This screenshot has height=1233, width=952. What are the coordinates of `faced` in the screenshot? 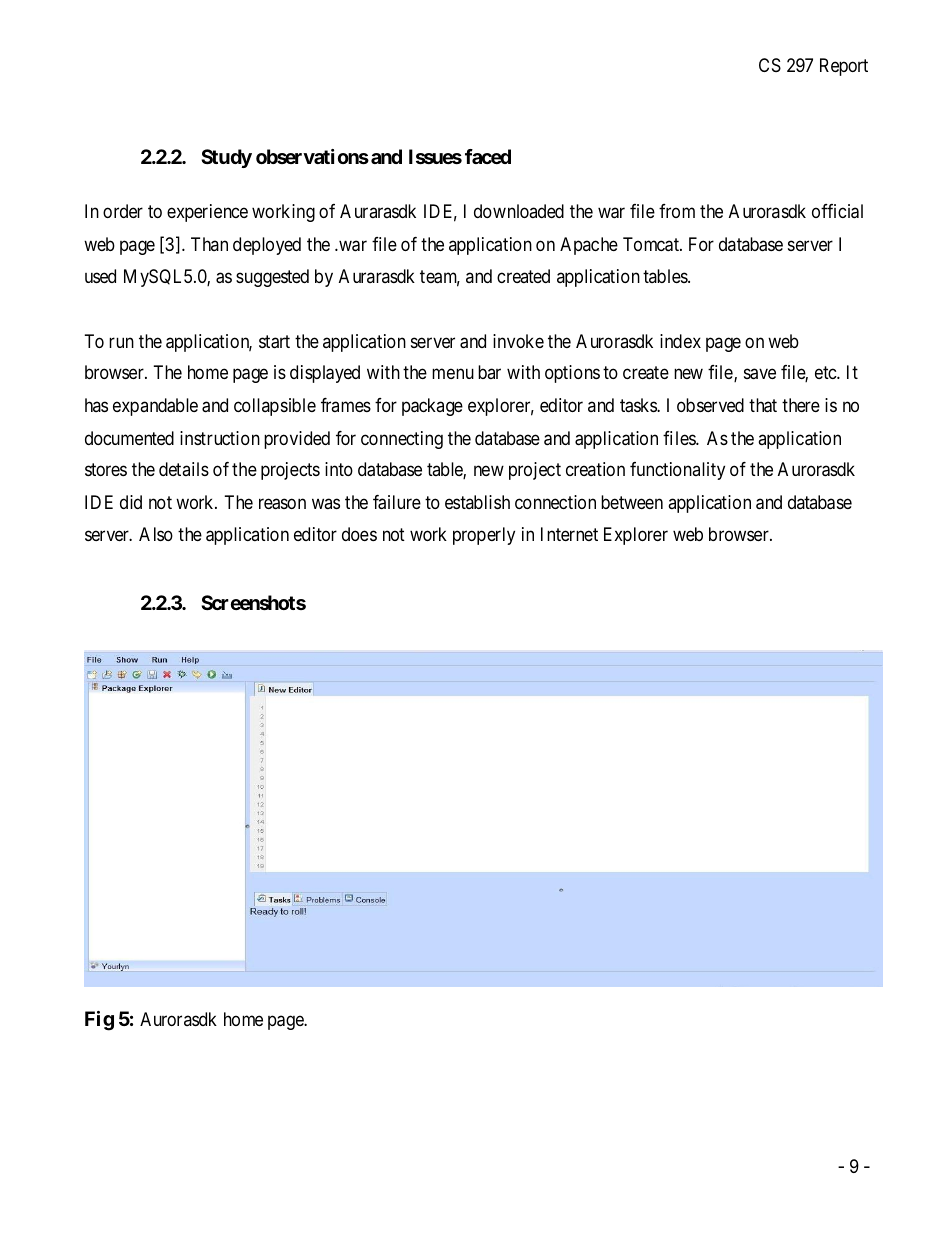 It's located at (488, 156).
